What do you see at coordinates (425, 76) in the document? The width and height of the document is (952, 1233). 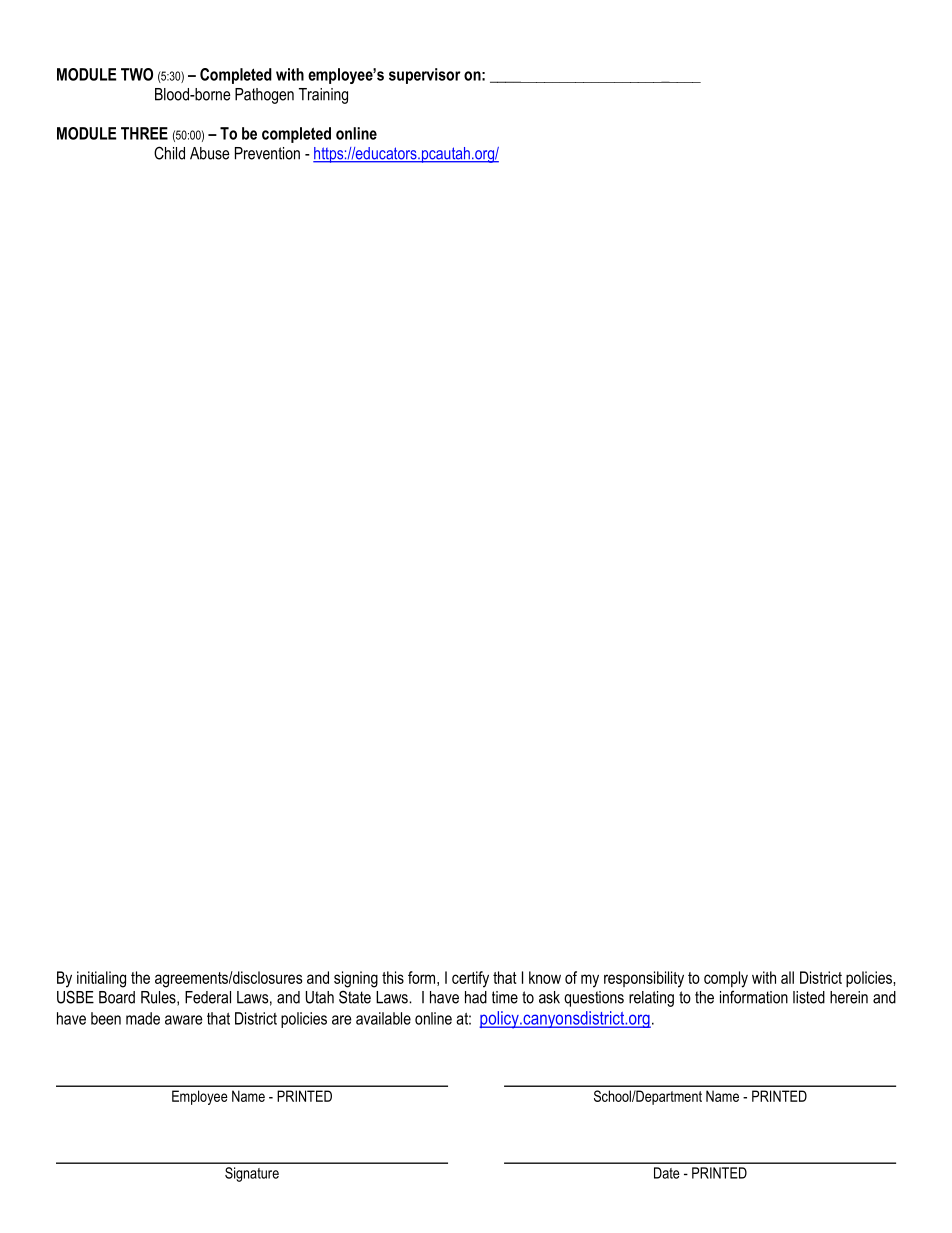 I see `supervisor` at bounding box center [425, 76].
